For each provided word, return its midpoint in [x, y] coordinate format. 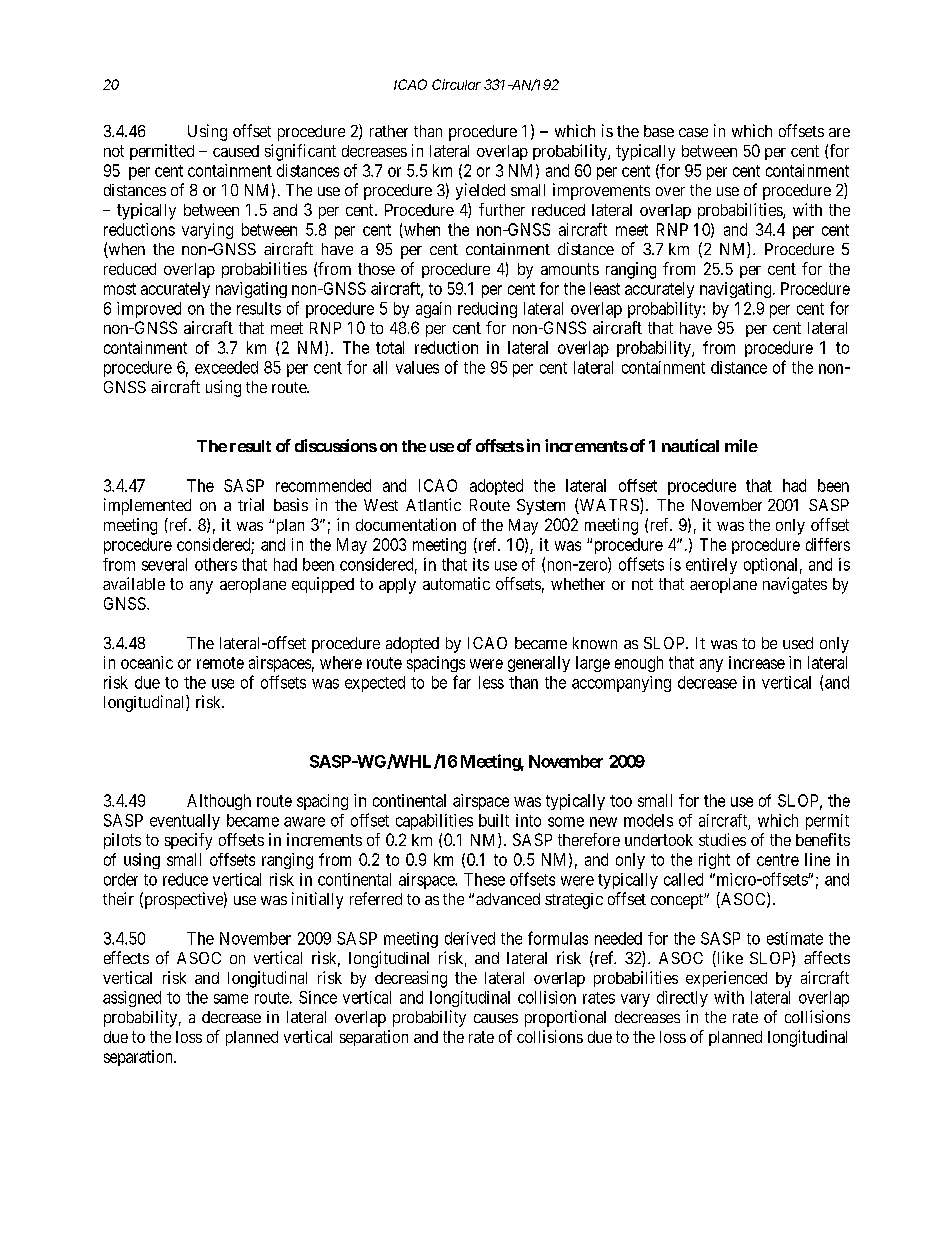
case [693, 132]
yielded [480, 191]
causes [496, 1018]
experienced [726, 979]
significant [300, 152]
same [231, 999]
